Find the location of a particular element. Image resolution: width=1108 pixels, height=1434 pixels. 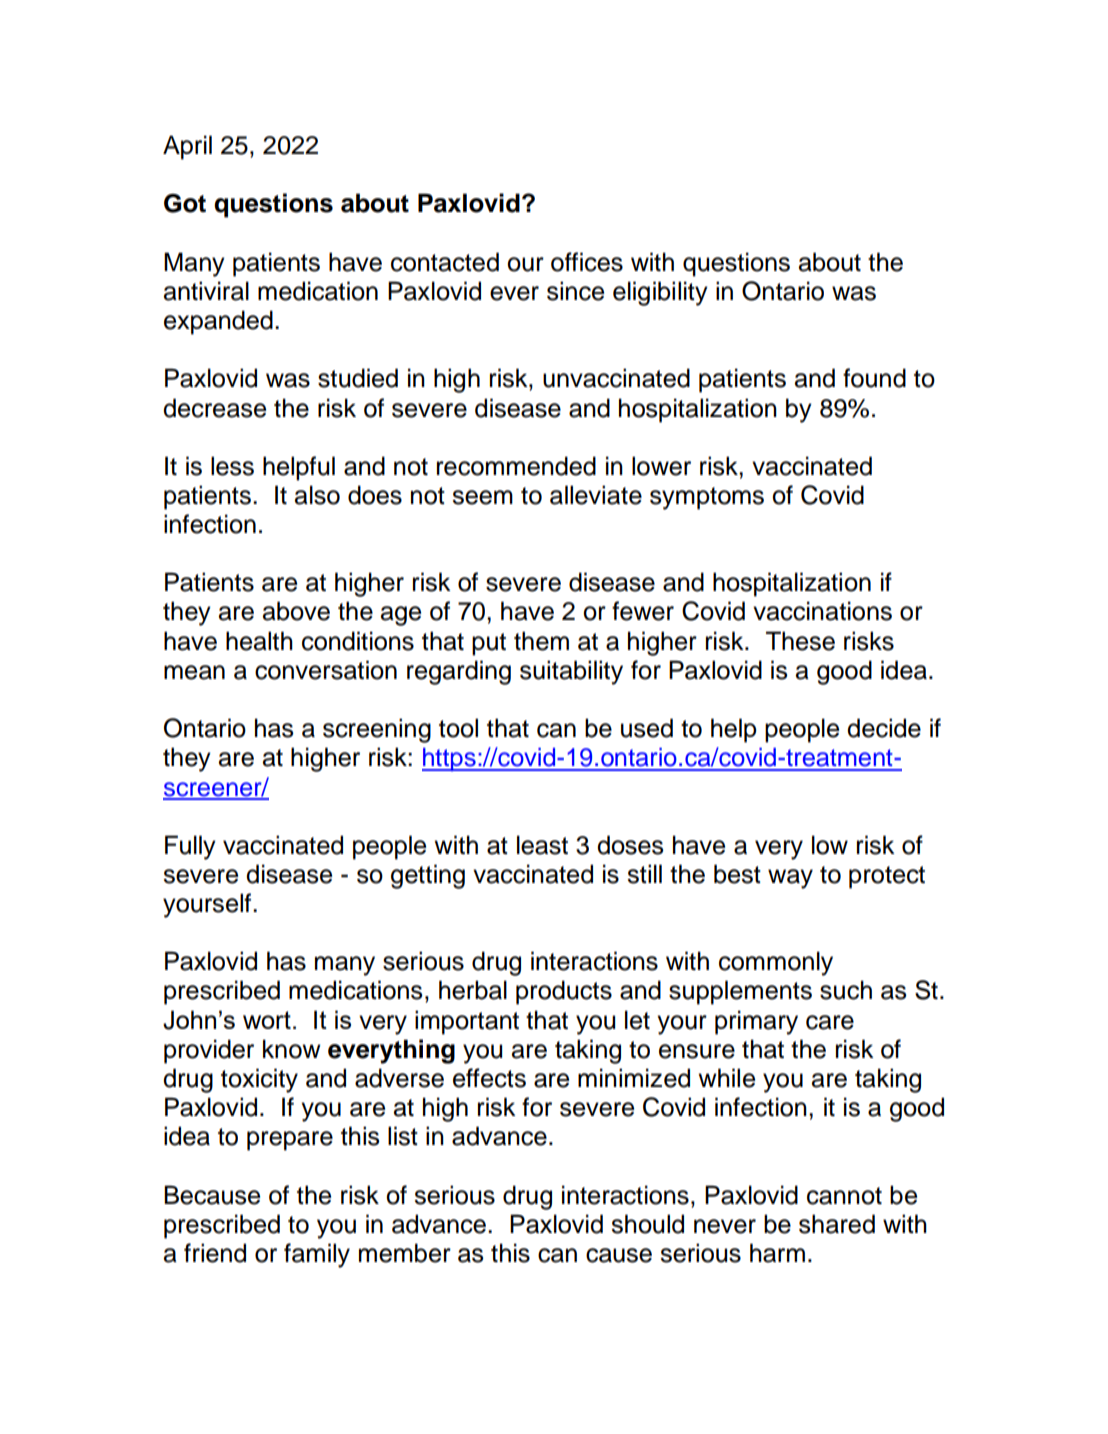

vaccinations is located at coordinates (822, 611).
